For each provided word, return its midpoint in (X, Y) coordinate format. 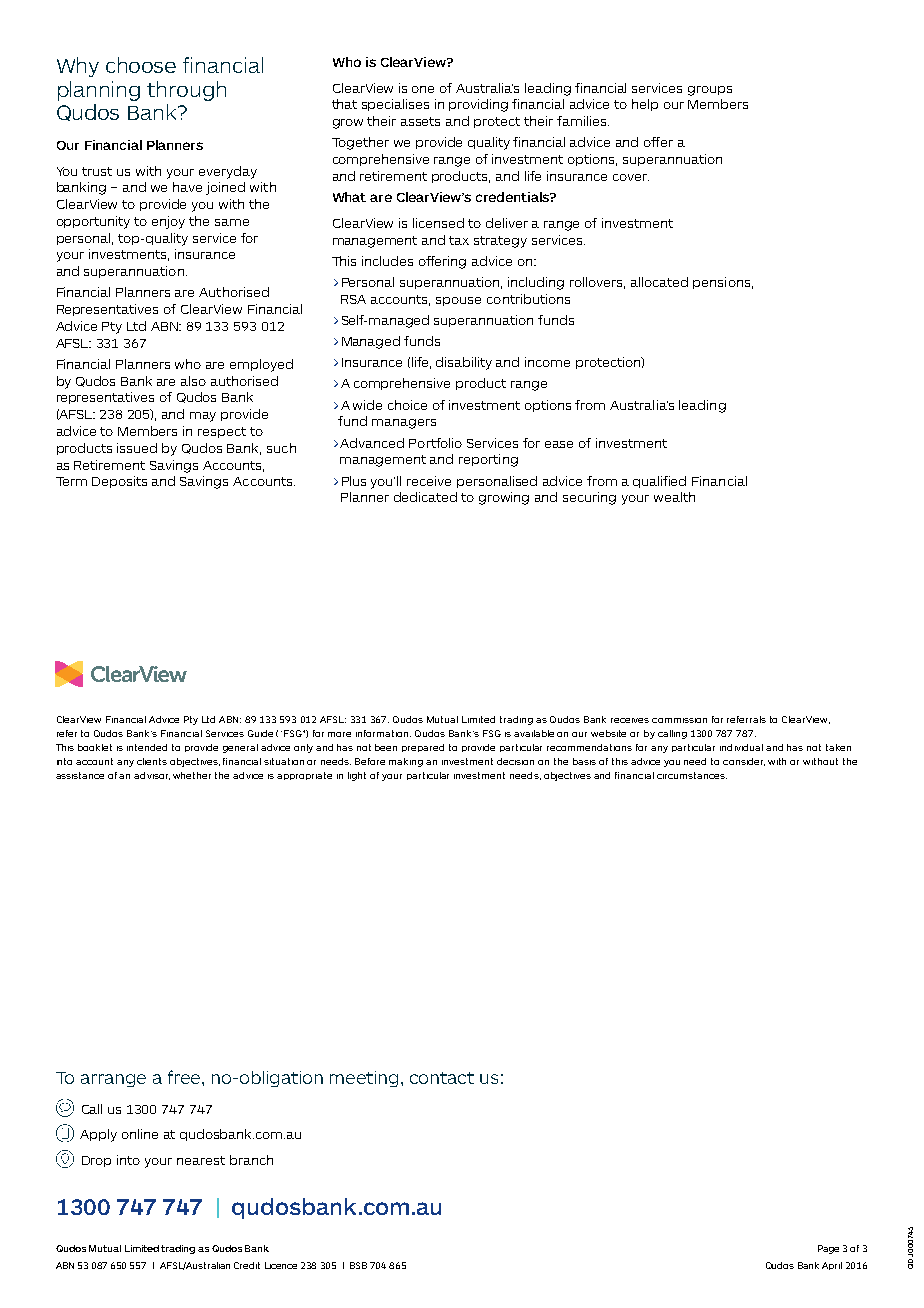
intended (147, 747)
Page (828, 1249)
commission (679, 720)
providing (478, 105)
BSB (358, 1265)
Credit (247, 1265)
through (186, 91)
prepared (423, 748)
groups (710, 91)
